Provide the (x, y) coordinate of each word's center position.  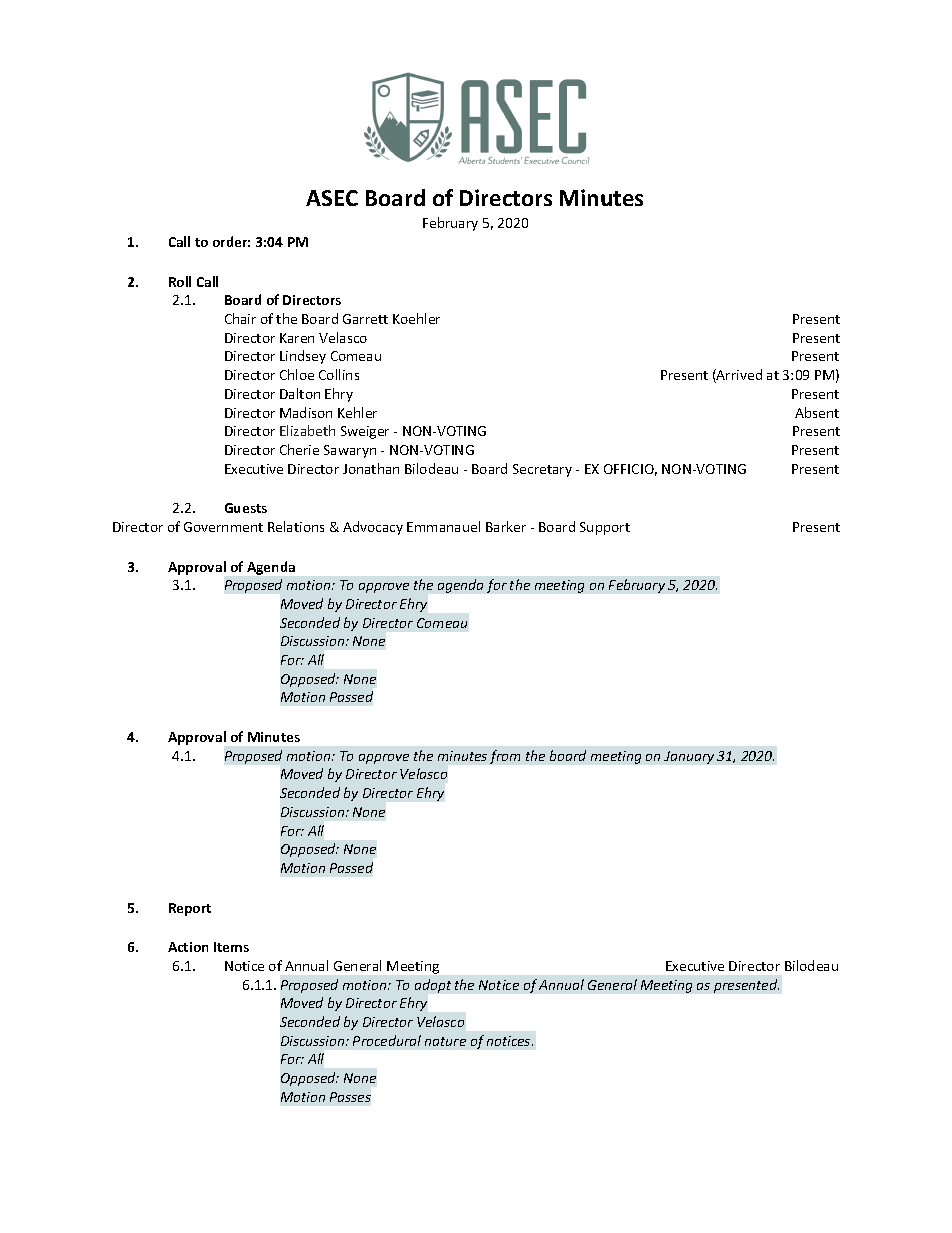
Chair (240, 318)
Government (223, 527)
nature (445, 1041)
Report (190, 909)
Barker (506, 526)
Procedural (387, 1040)
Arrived (738, 376)
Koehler (416, 318)
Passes (350, 1097)
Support (605, 528)
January (689, 757)
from (505, 757)
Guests (246, 508)
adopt (433, 986)
